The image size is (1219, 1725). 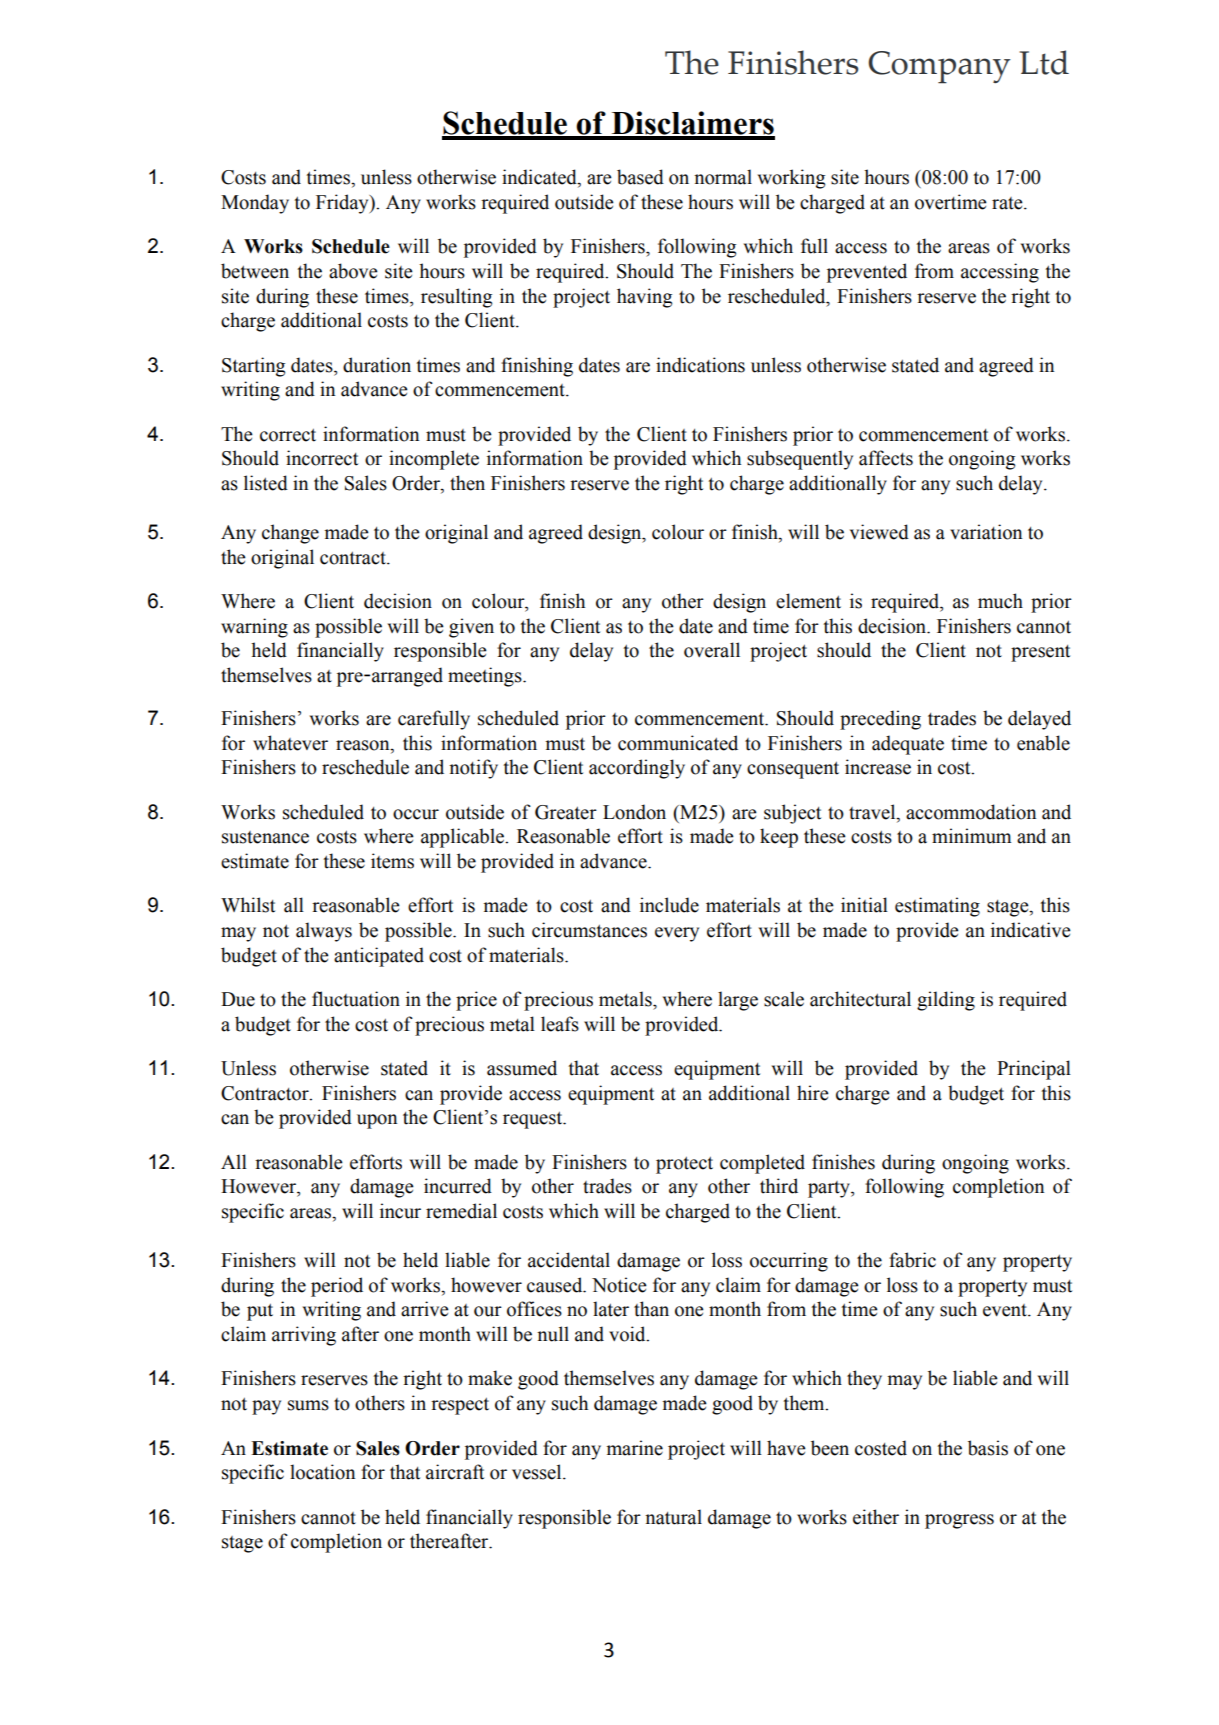 What do you see at coordinates (959, 1521) in the screenshot?
I see `progress` at bounding box center [959, 1521].
